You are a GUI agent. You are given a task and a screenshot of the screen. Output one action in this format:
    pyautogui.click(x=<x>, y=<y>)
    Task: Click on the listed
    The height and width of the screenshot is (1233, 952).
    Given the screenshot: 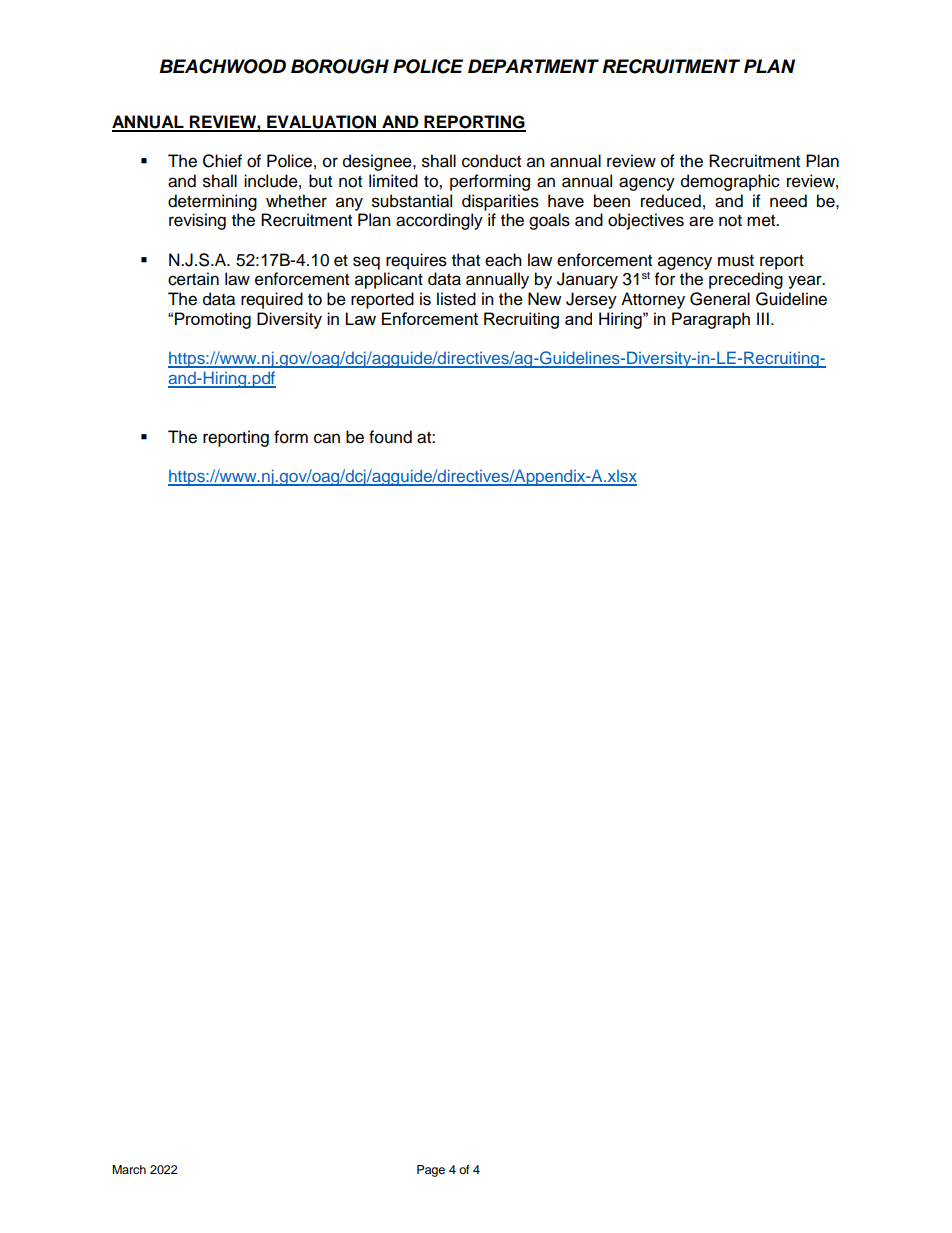 What is the action you would take?
    pyautogui.click(x=456, y=299)
